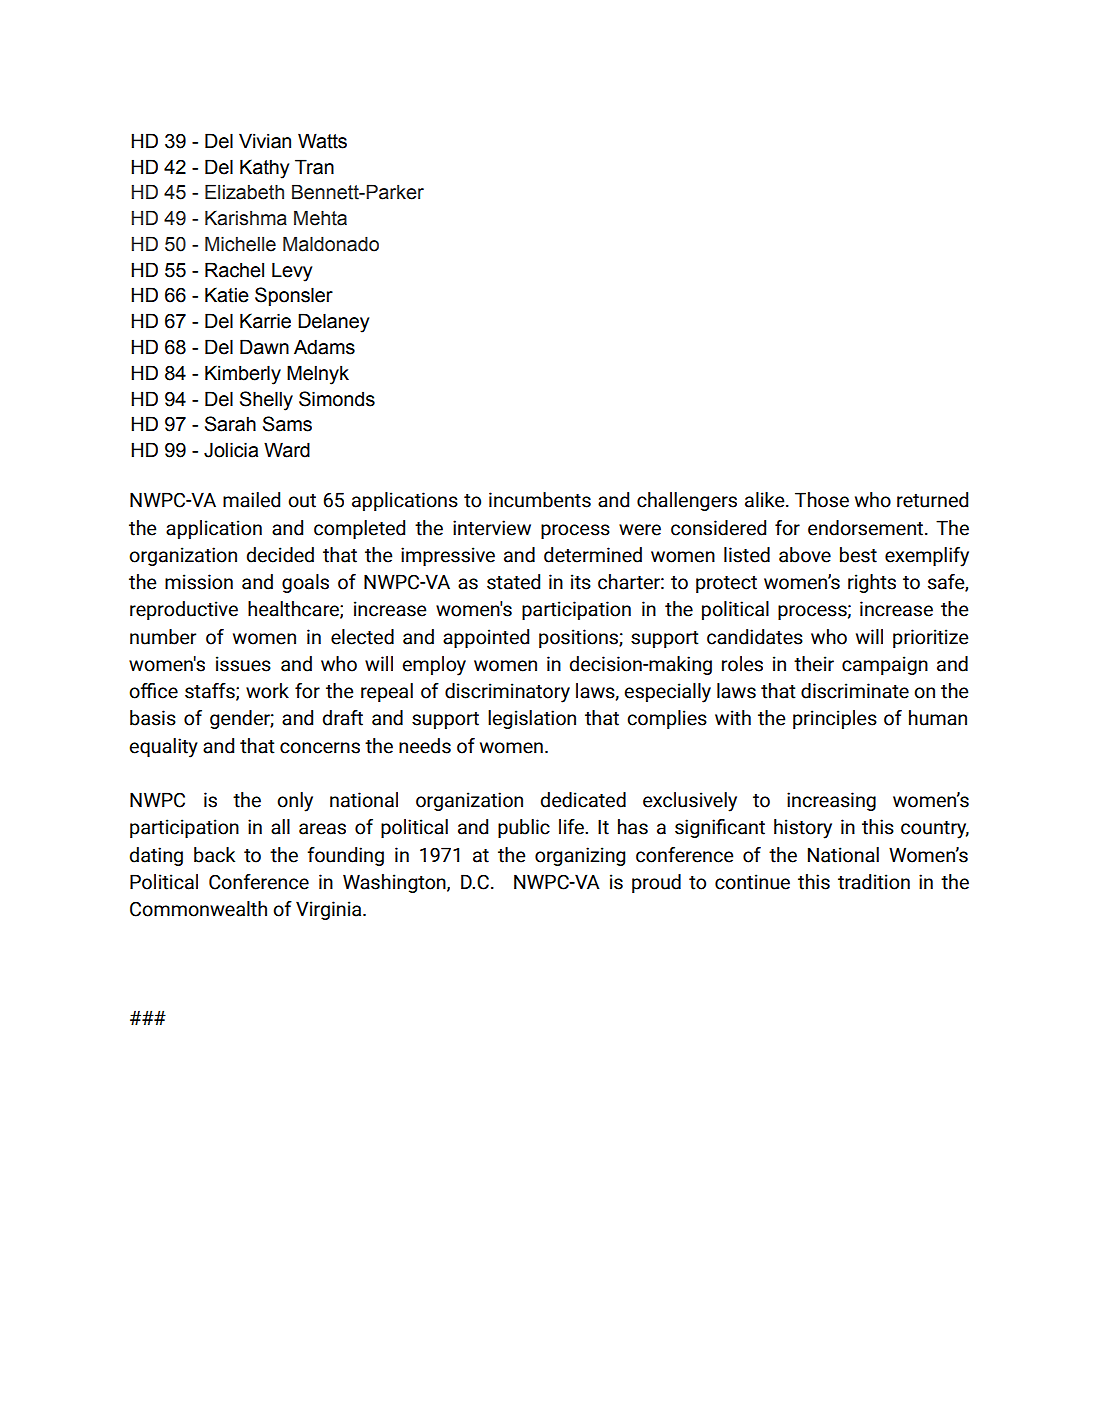  I want to click on endorsement, so click(867, 528).
